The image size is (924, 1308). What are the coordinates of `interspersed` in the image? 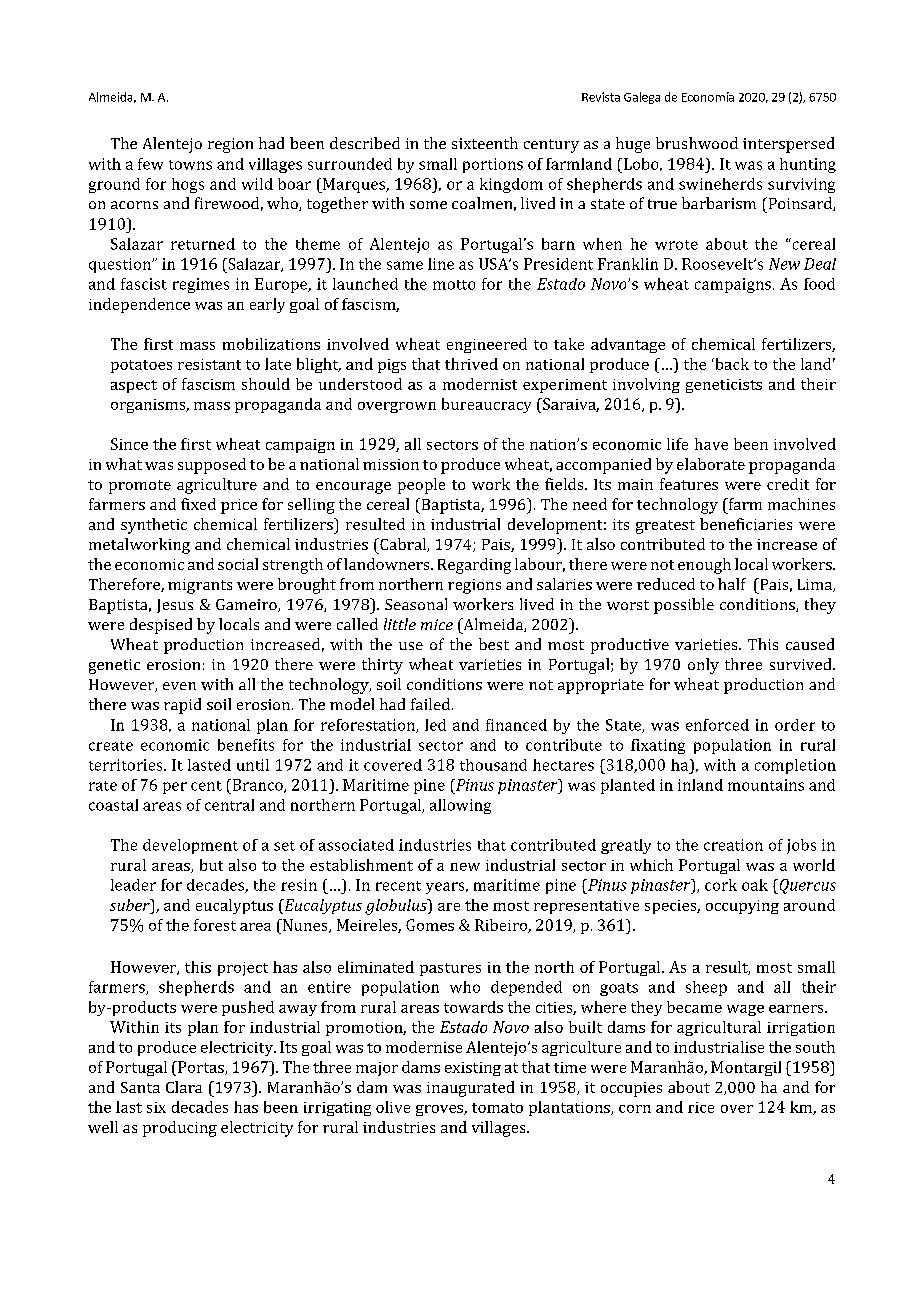 It's located at (788, 145).
